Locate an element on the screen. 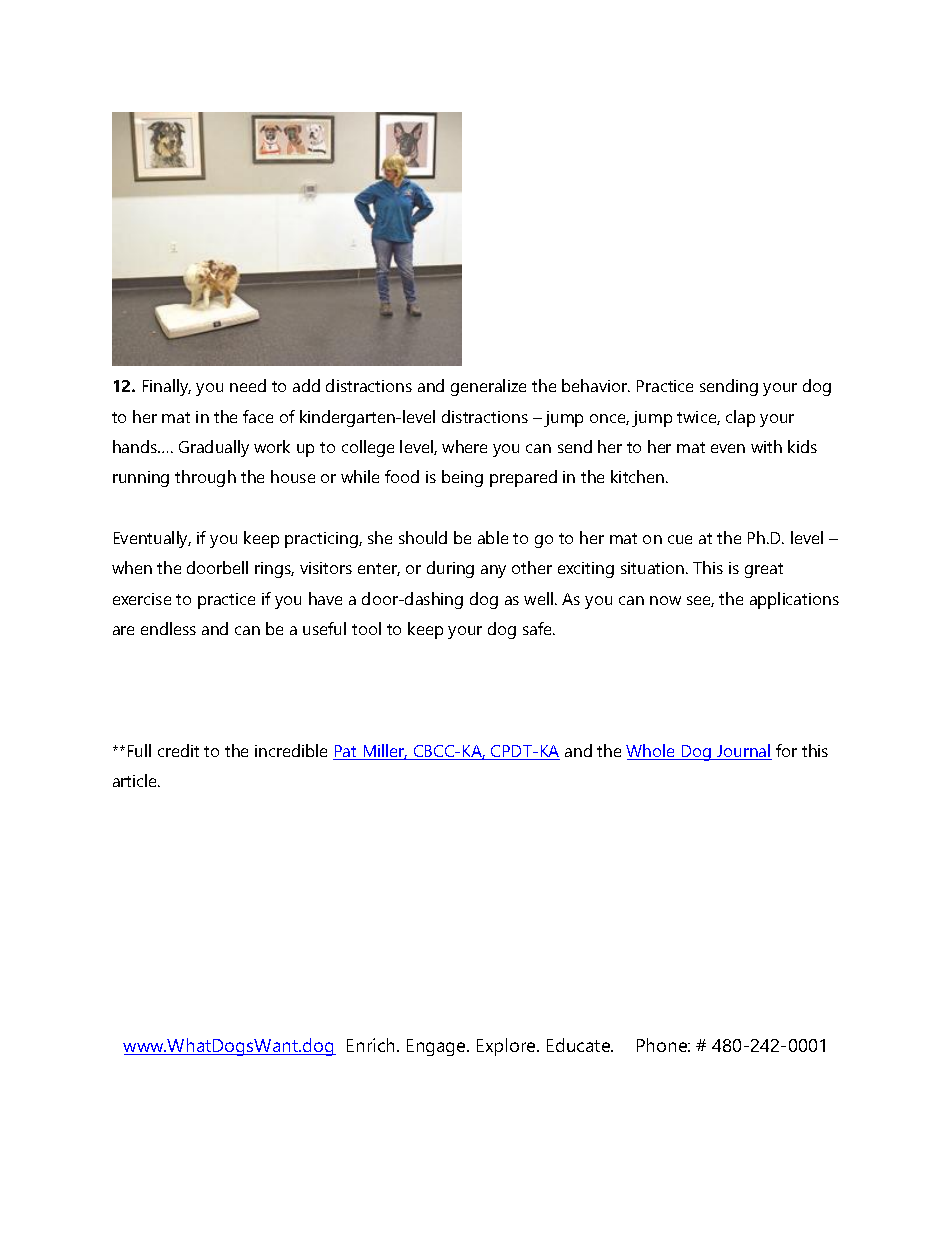  Engage is located at coordinates (437, 1047).
